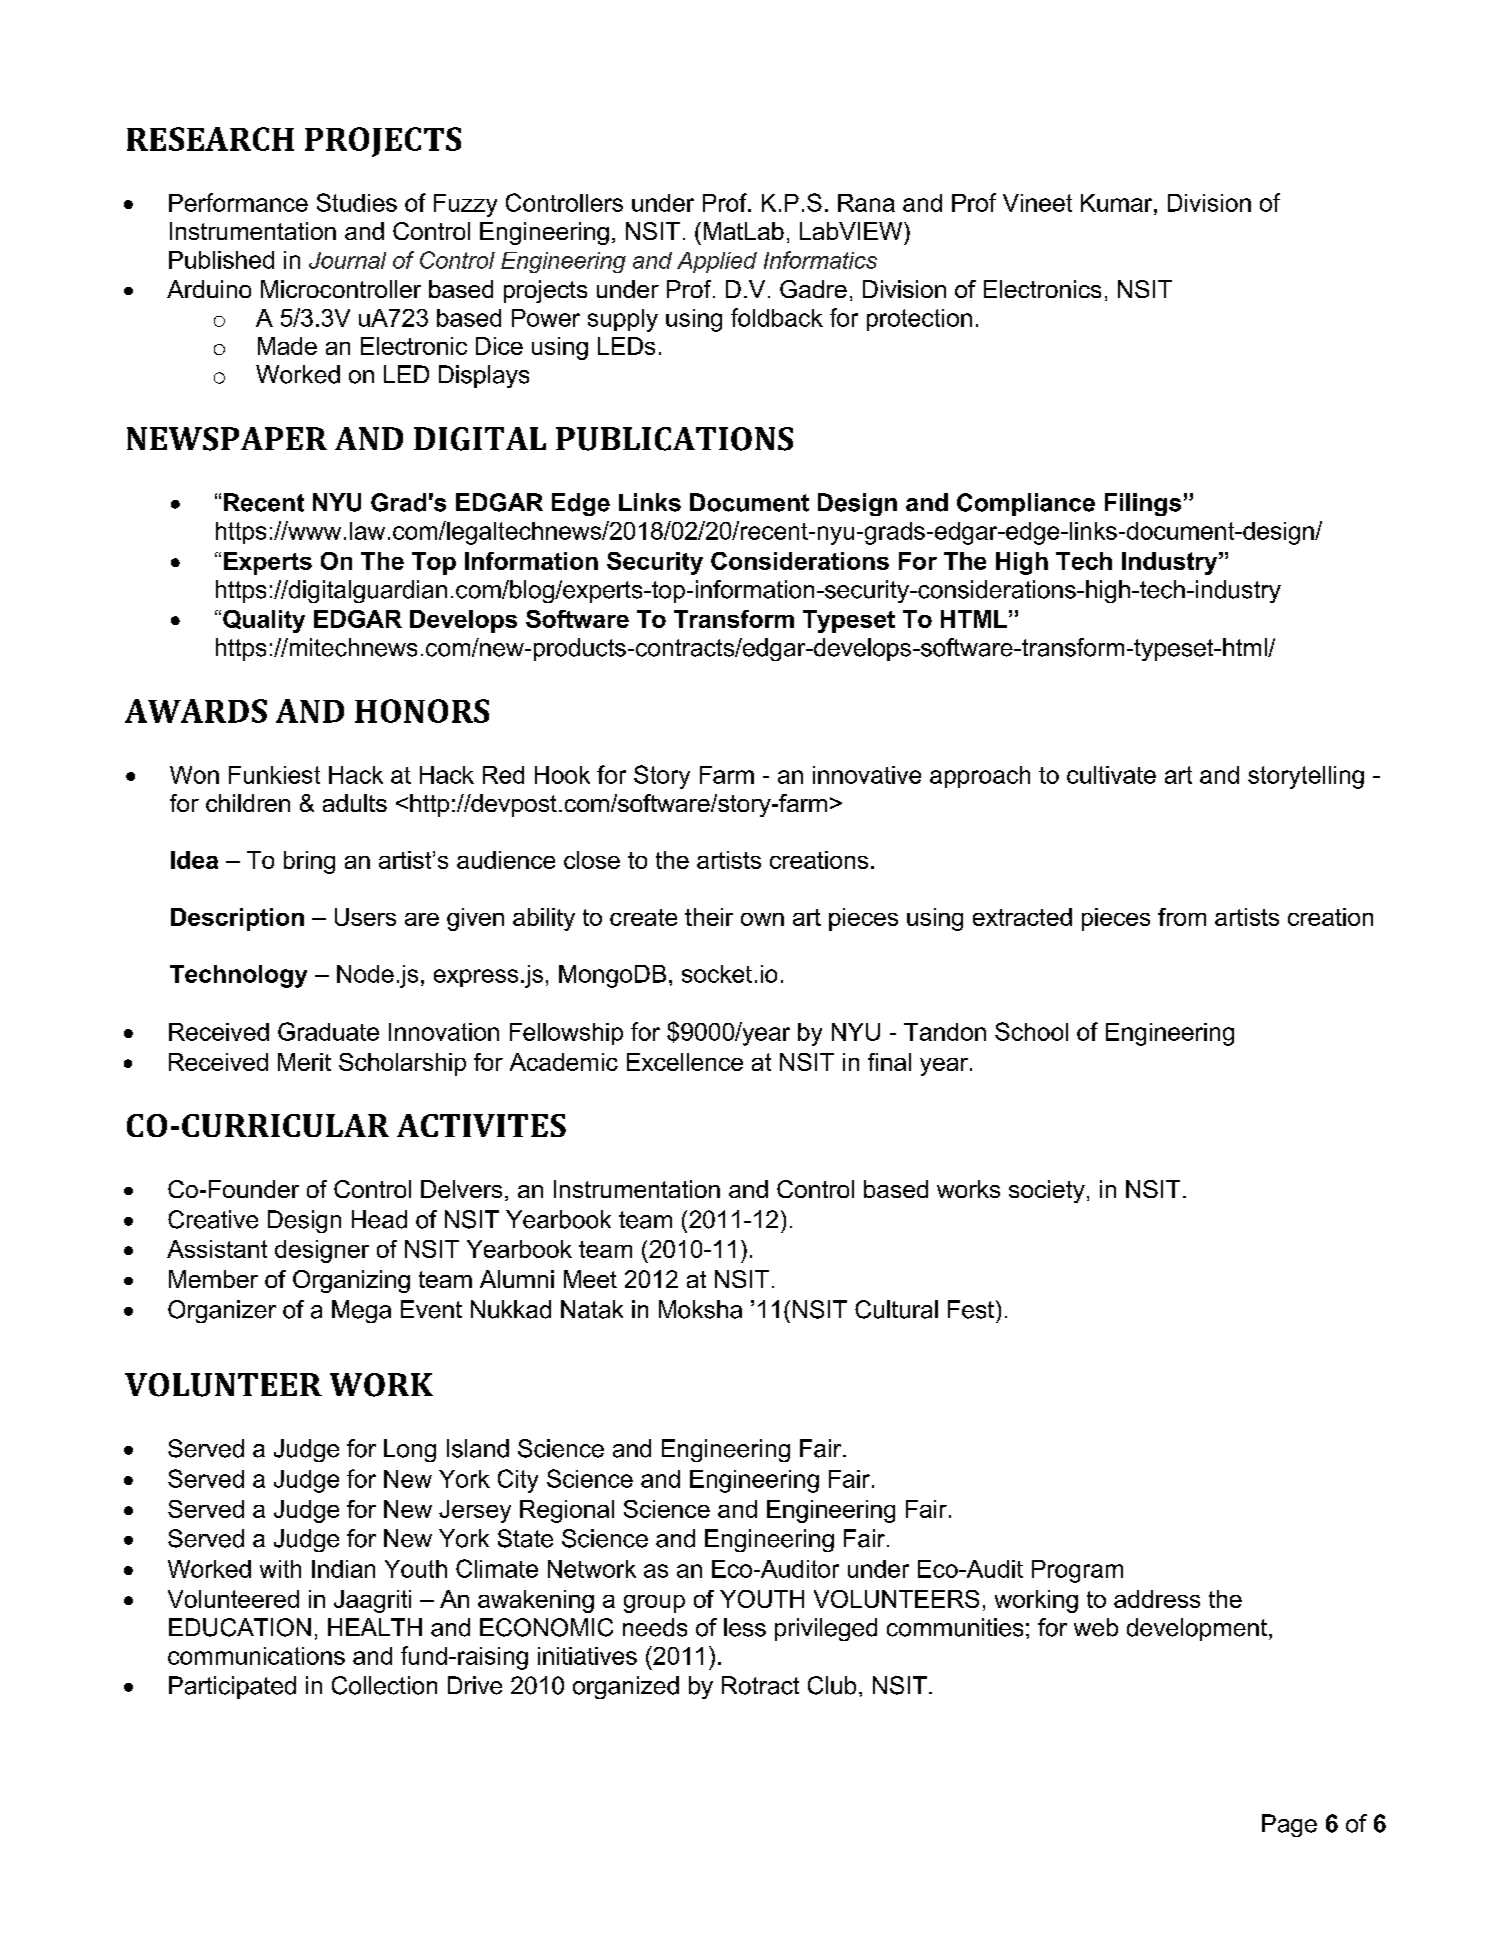 This screenshot has height=1954, width=1510. What do you see at coordinates (685, 1062) in the screenshot?
I see `Excellence` at bounding box center [685, 1062].
